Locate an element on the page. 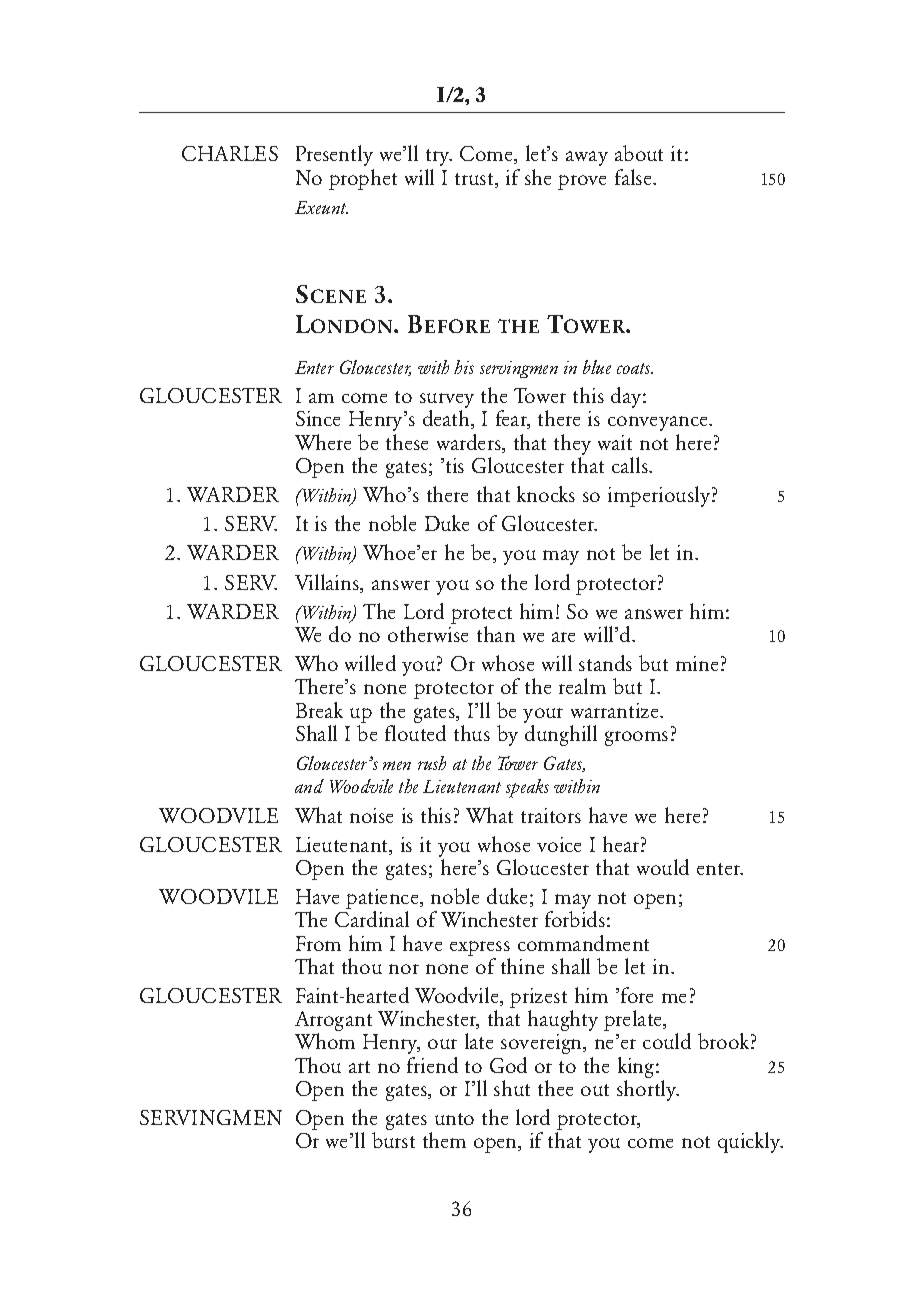 The width and height of the page is (924, 1308). shut is located at coordinates (512, 1088).
